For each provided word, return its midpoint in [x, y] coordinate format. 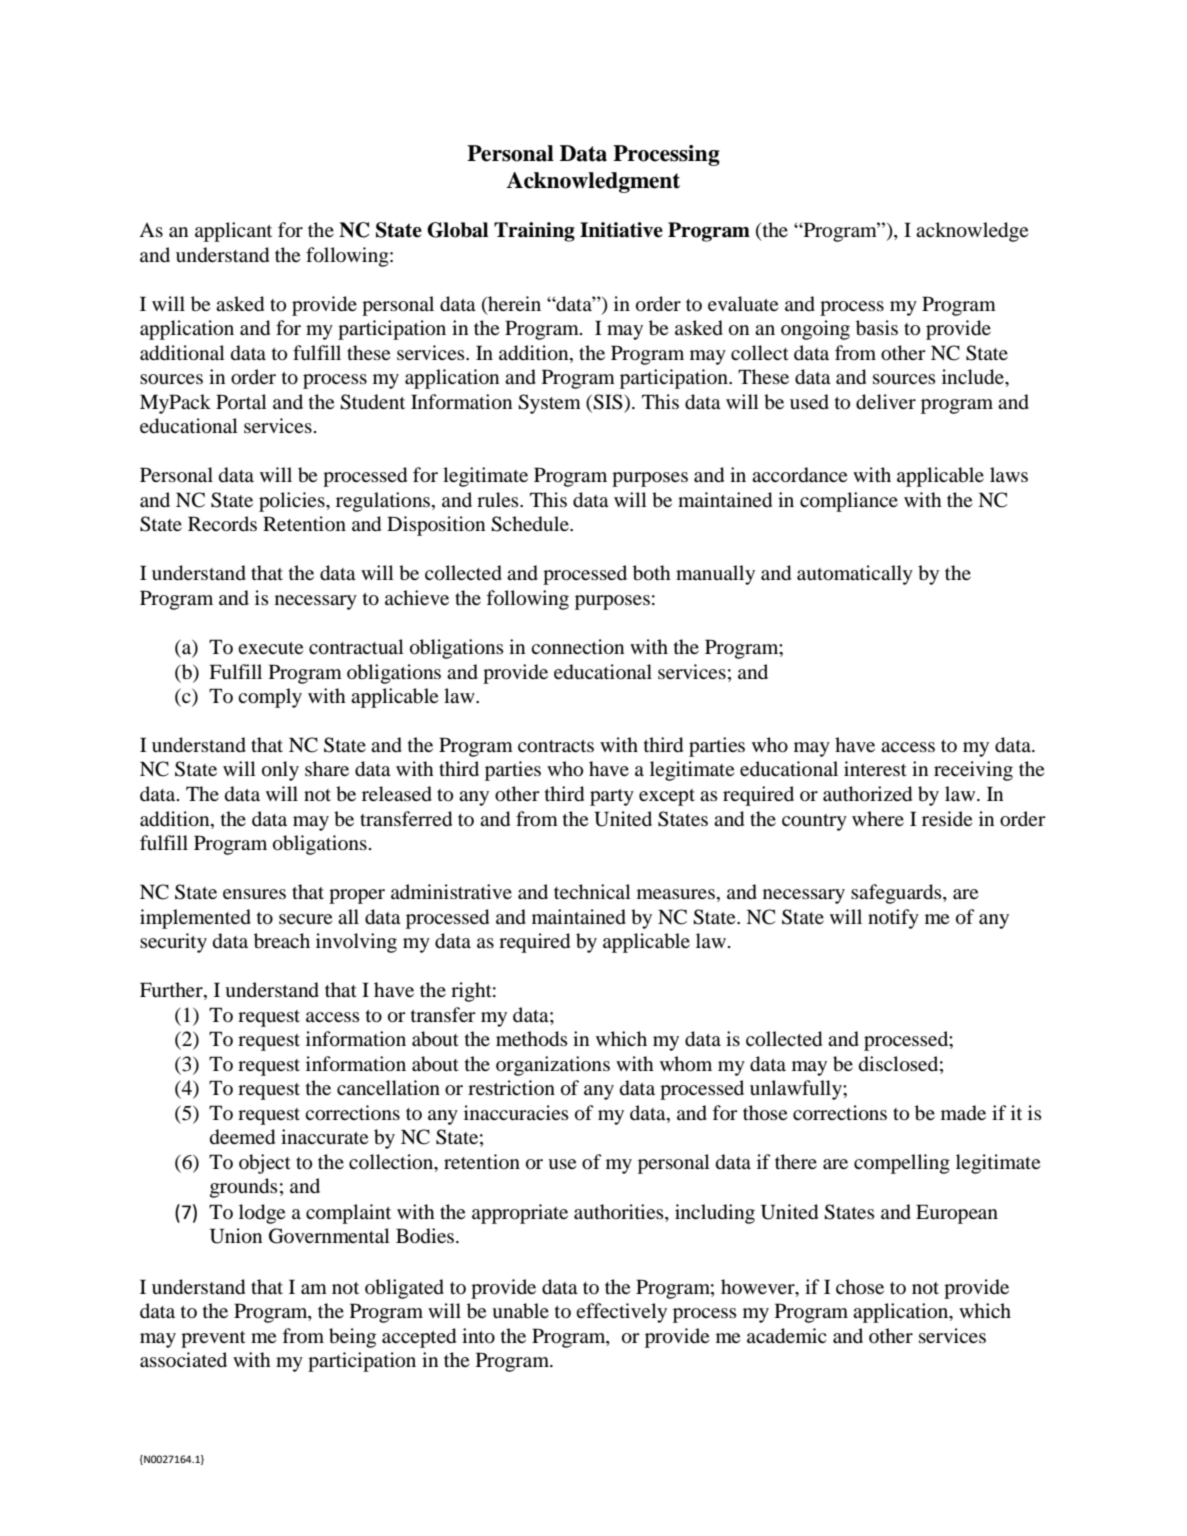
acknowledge [972, 232]
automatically [855, 575]
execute [270, 648]
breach [282, 941]
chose [860, 1287]
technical [592, 891]
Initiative [621, 230]
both [652, 573]
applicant [233, 232]
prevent [213, 1339]
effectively [621, 1313]
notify [893, 919]
